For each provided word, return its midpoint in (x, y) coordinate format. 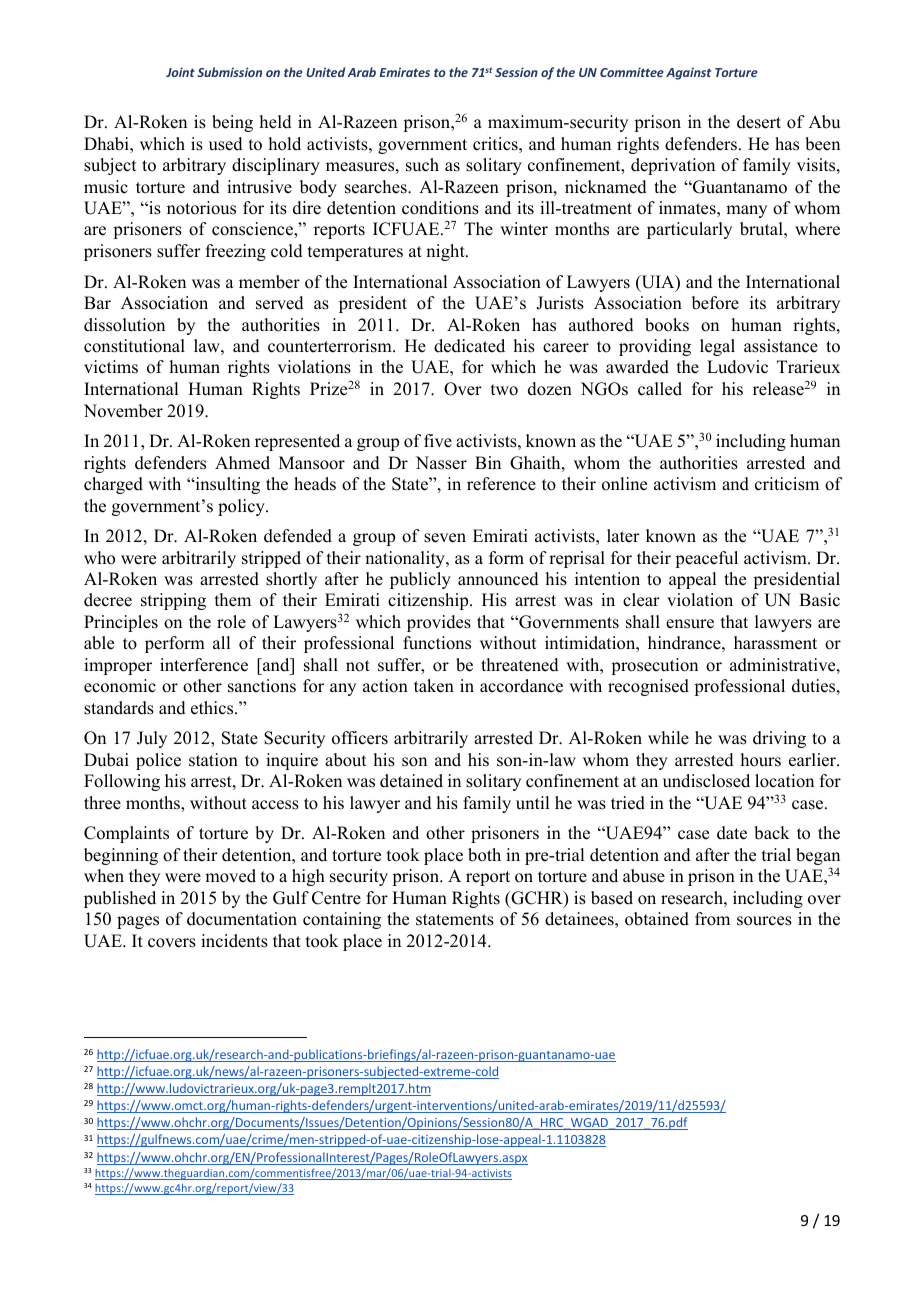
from (712, 919)
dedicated (469, 346)
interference (204, 665)
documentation (242, 919)
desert (759, 122)
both (484, 855)
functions (437, 643)
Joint (180, 72)
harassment (775, 643)
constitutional (134, 346)
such (422, 165)
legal (717, 347)
